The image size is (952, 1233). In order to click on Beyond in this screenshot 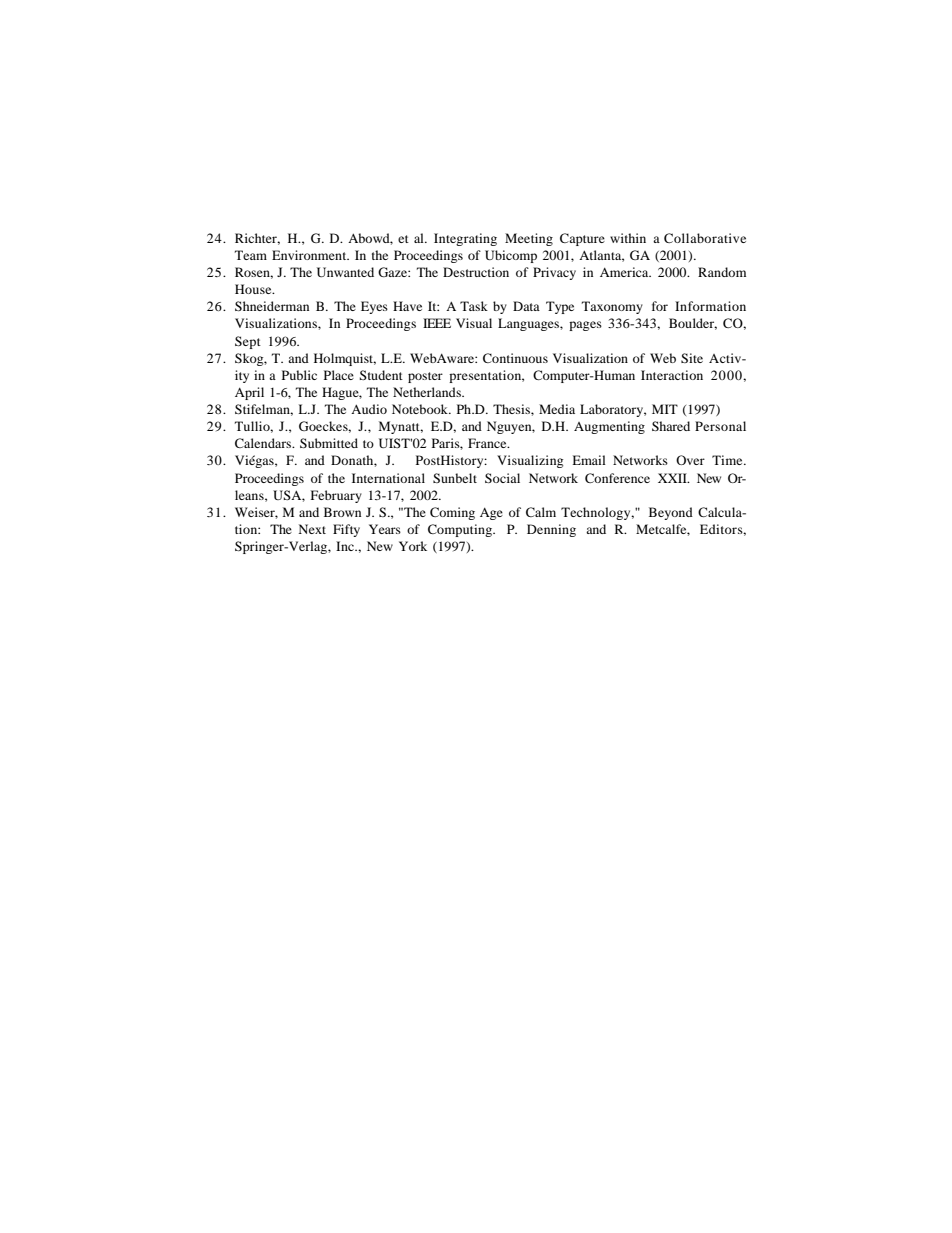, I will do `click(671, 513)`.
